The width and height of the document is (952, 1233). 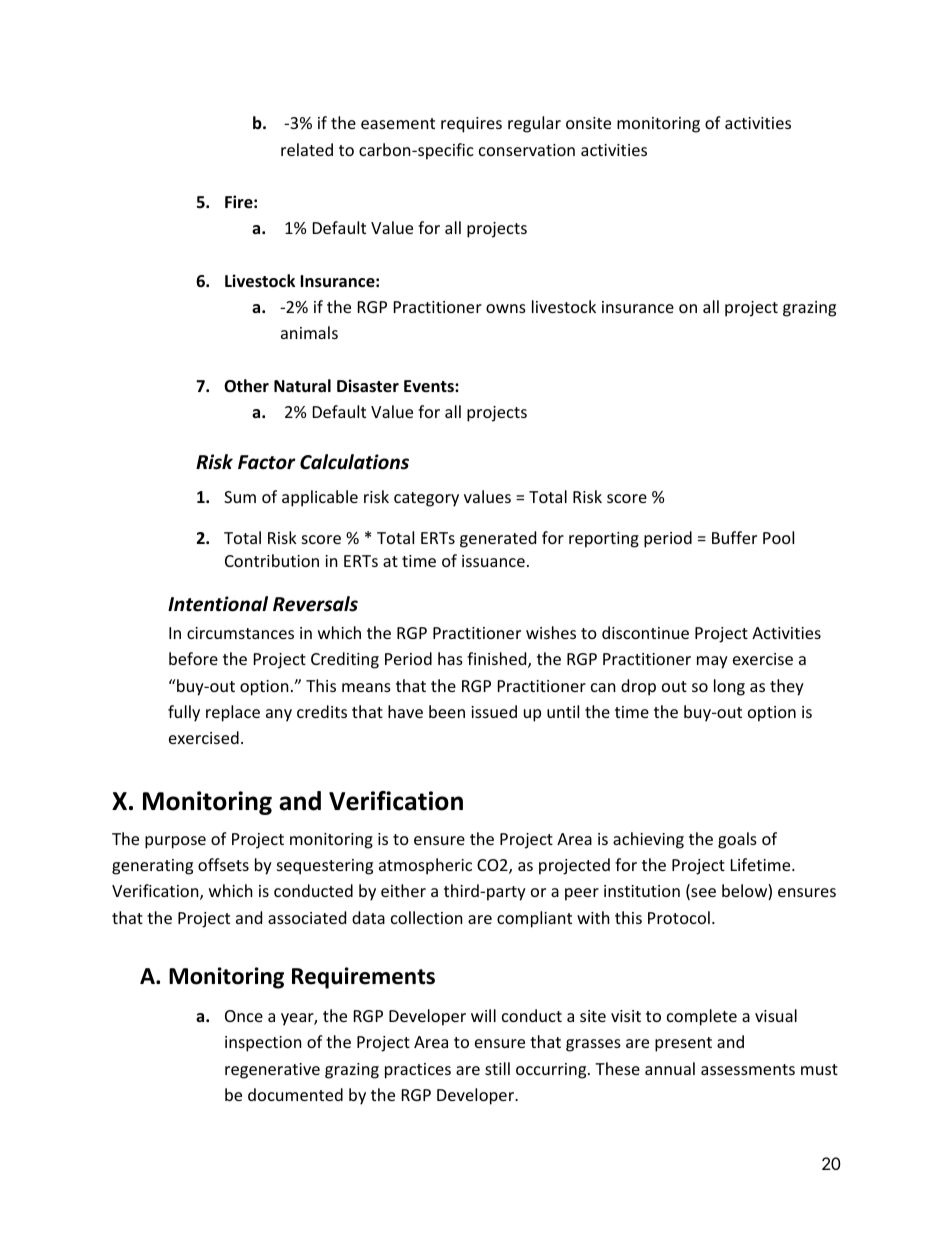 What do you see at coordinates (471, 125) in the document?
I see `requires` at bounding box center [471, 125].
